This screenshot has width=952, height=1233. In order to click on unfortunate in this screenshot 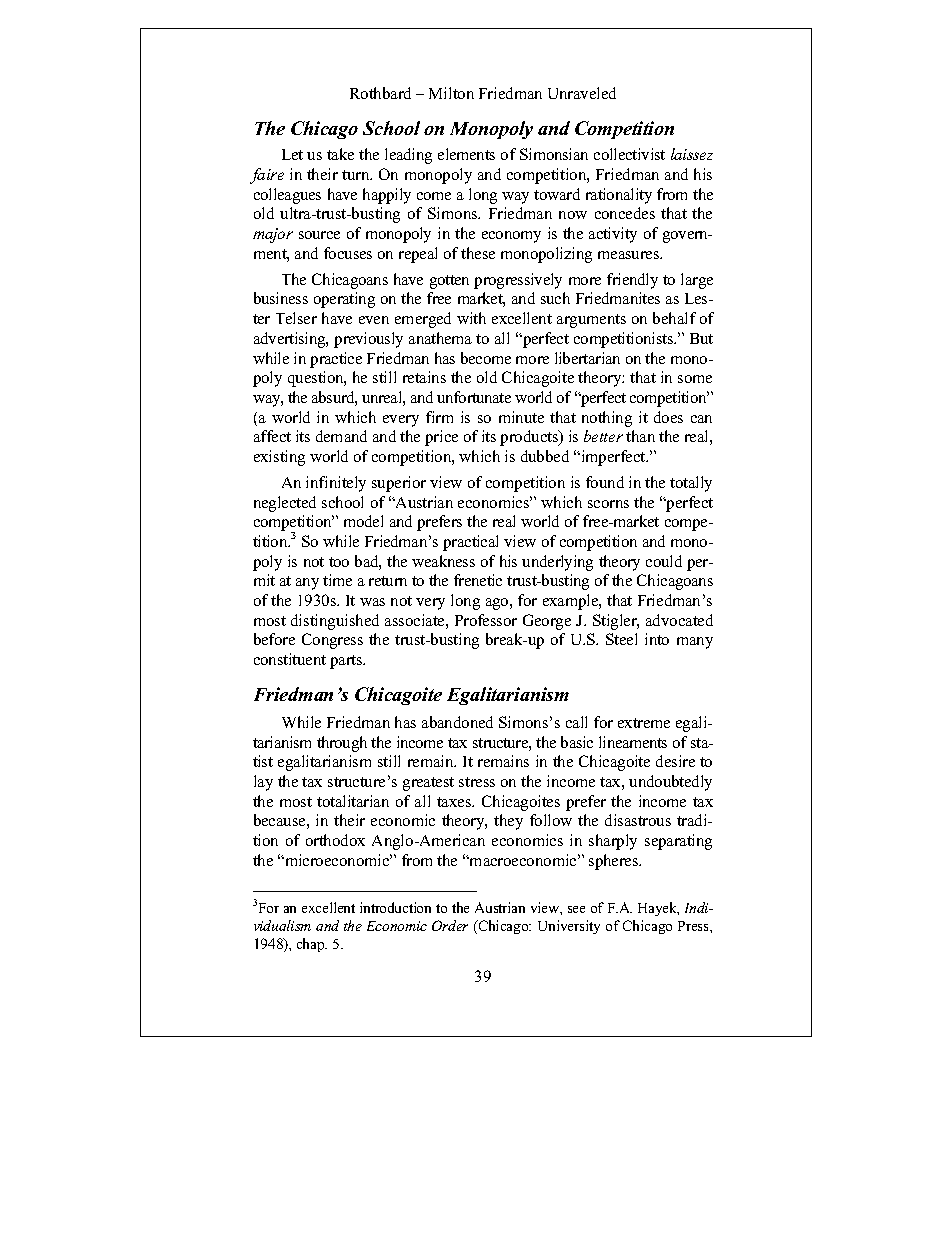, I will do `click(474, 397)`.
